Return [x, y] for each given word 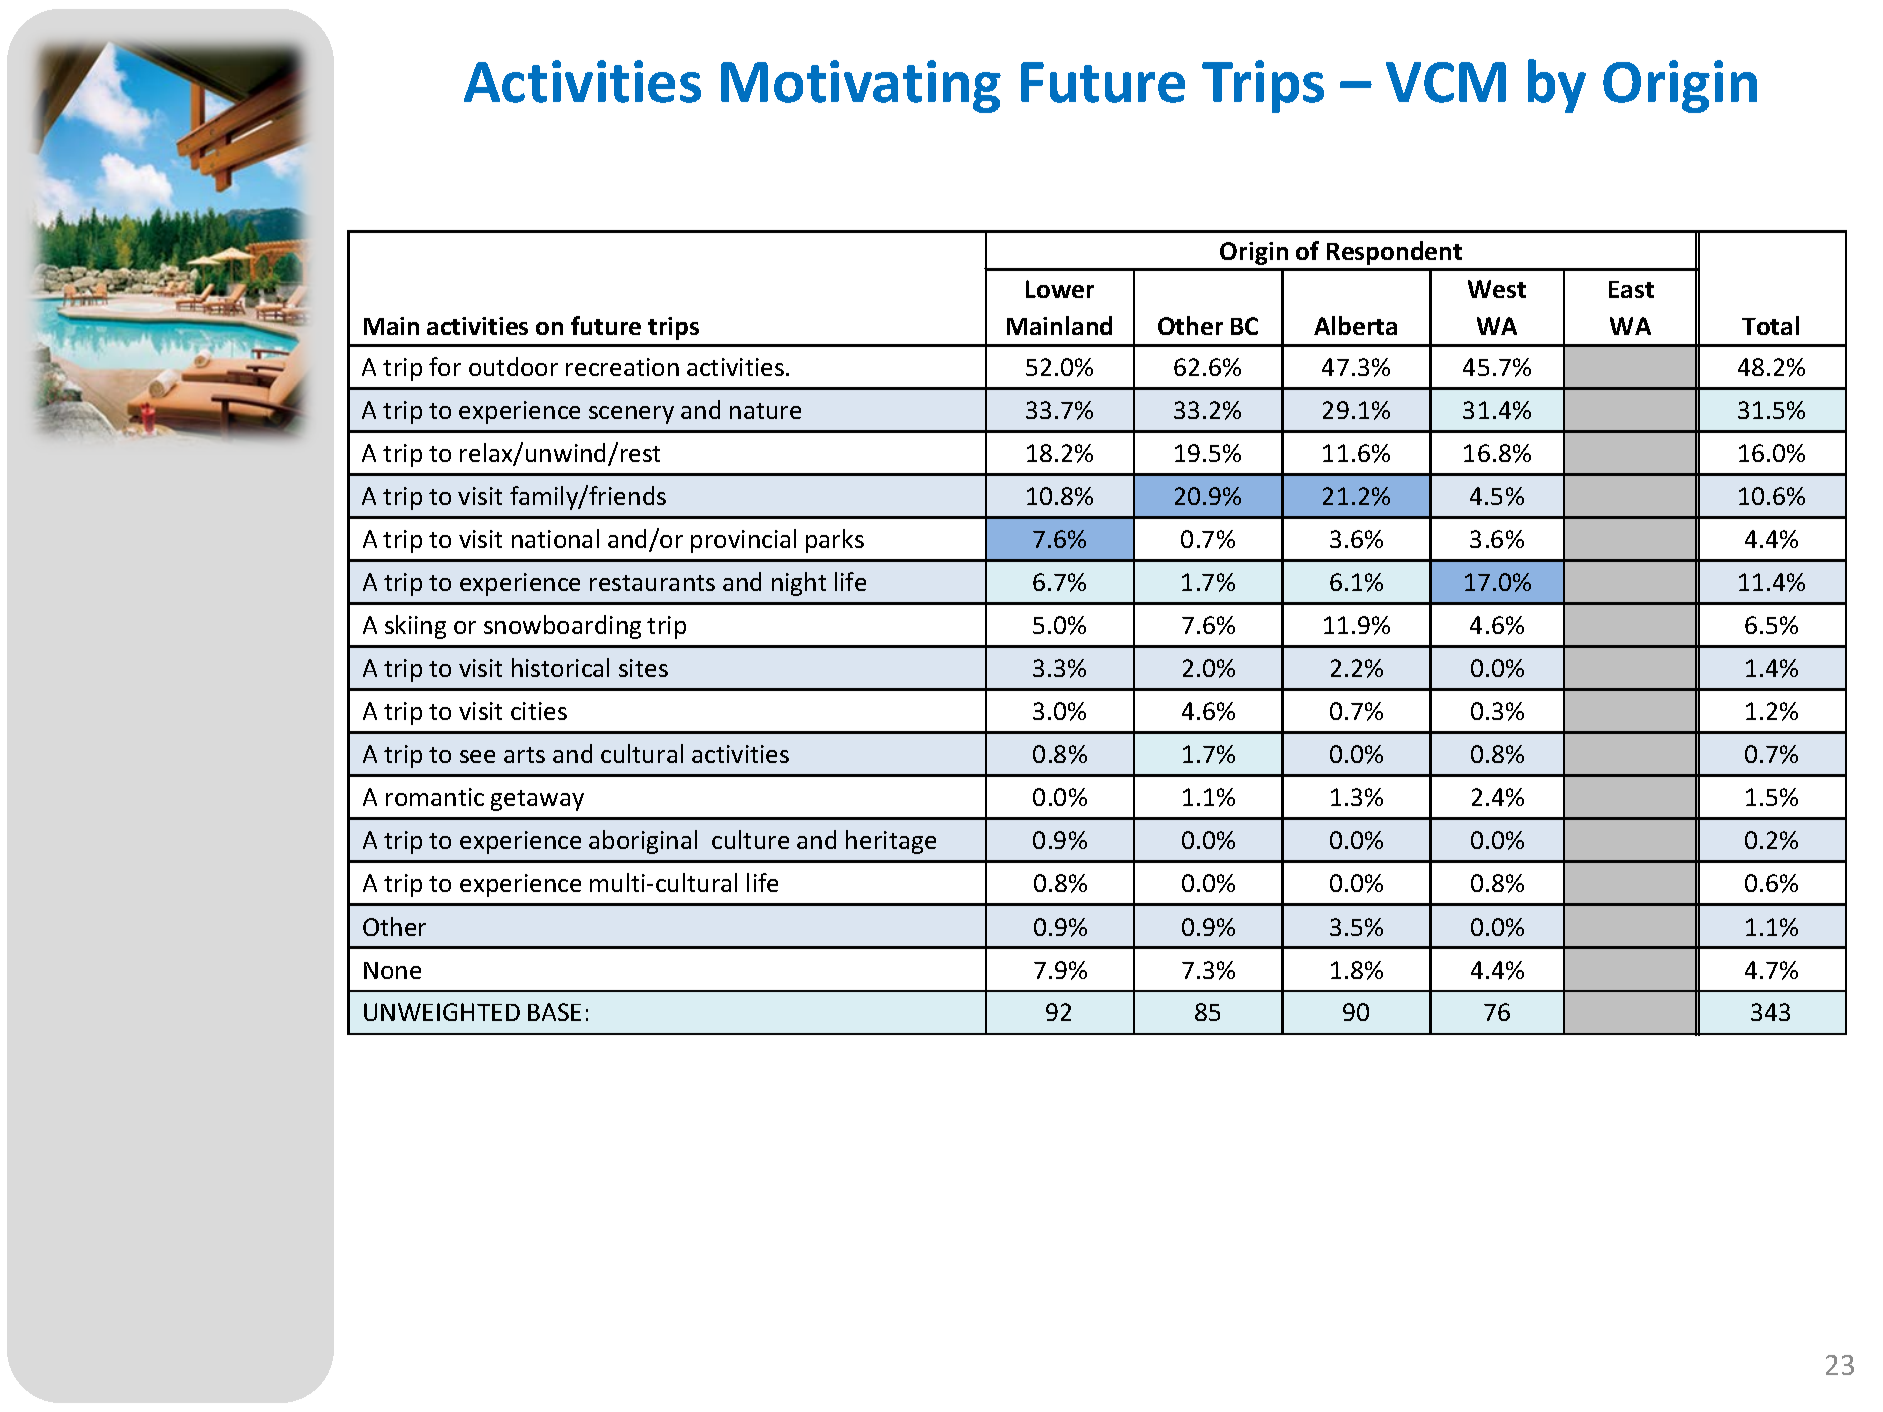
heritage [891, 842]
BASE [554, 1012]
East [1631, 289]
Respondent [1394, 253]
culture [750, 839]
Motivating [861, 86]
